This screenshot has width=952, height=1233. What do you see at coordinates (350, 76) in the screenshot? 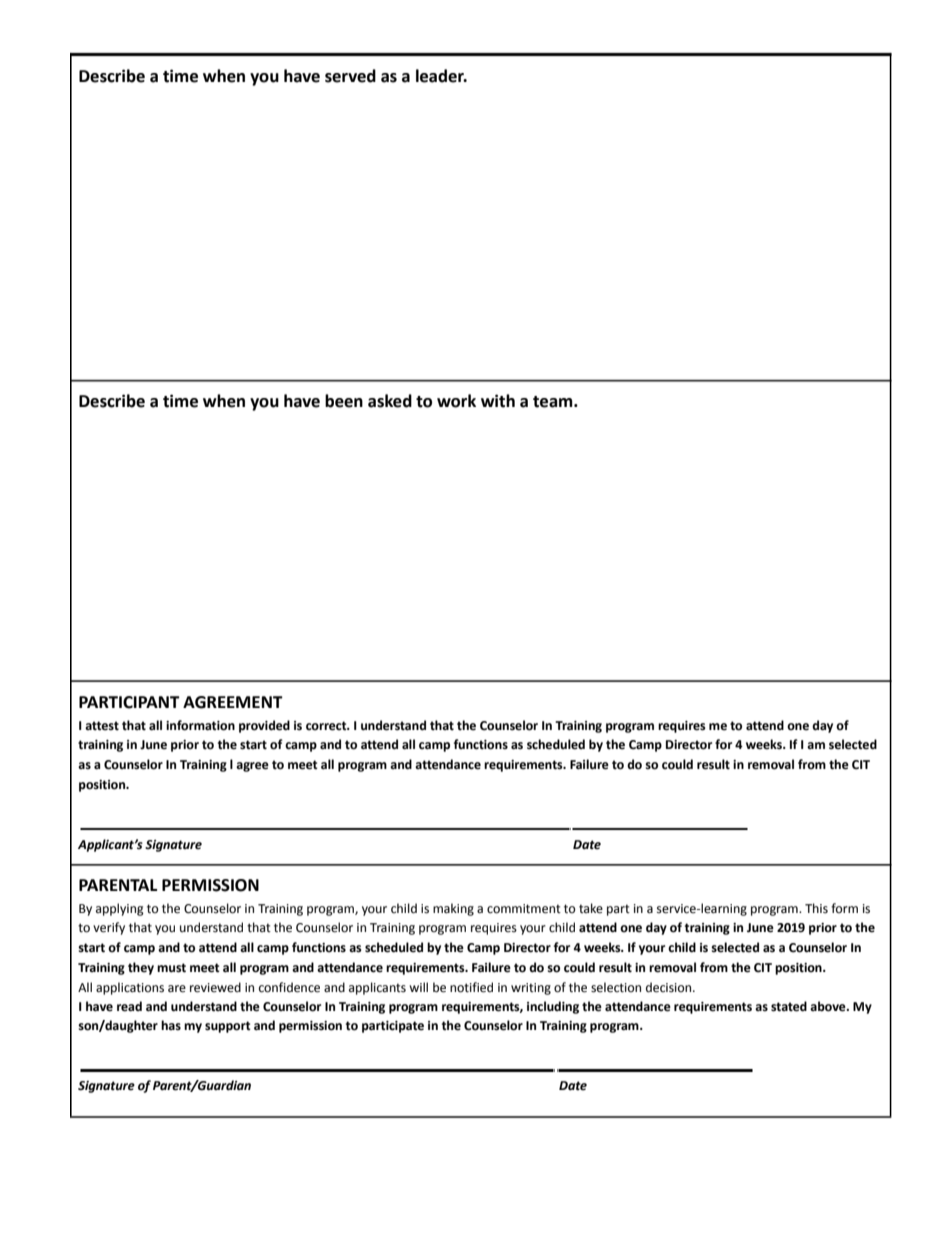
I see `served` at bounding box center [350, 76].
